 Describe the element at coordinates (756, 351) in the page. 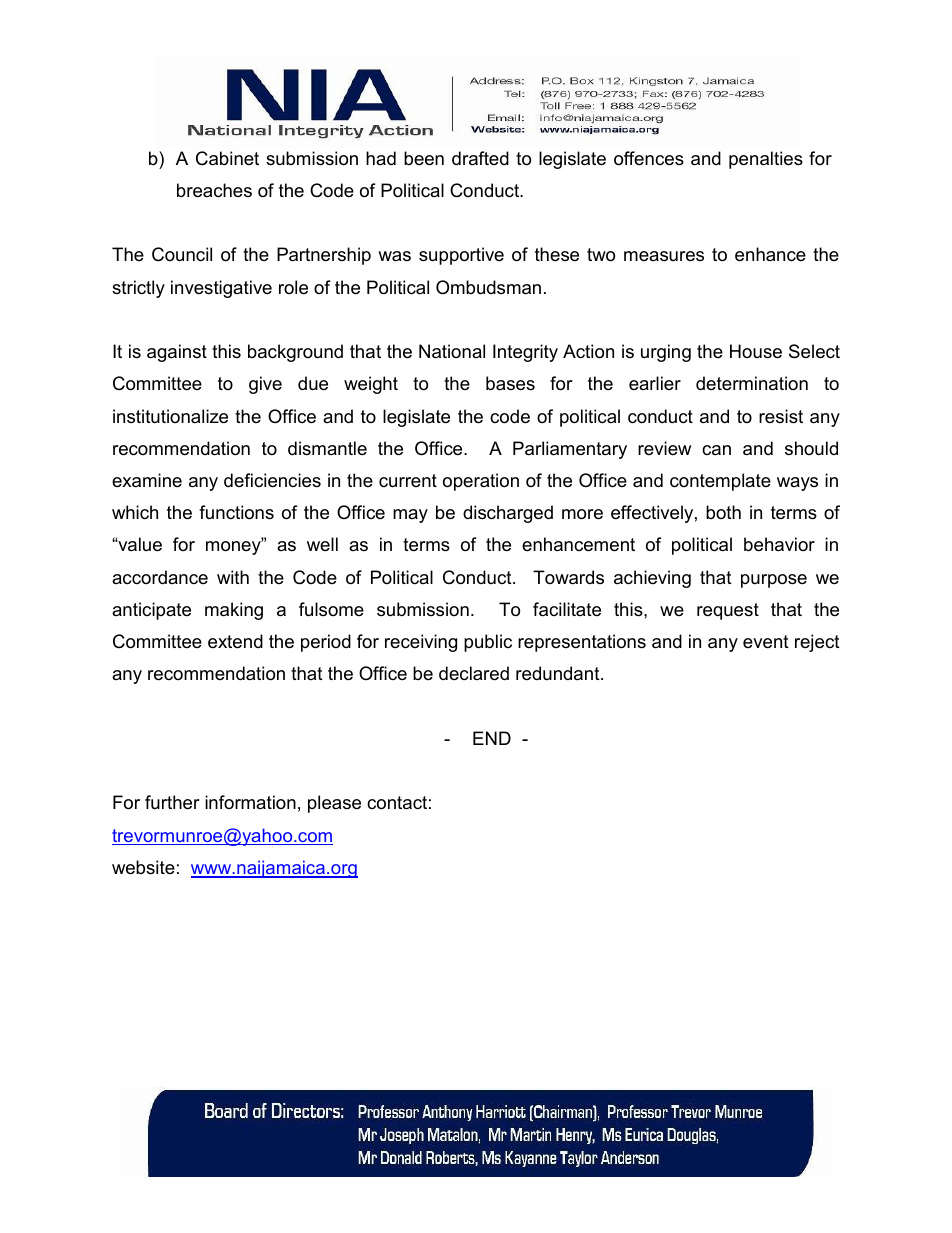

I see `House` at that location.
